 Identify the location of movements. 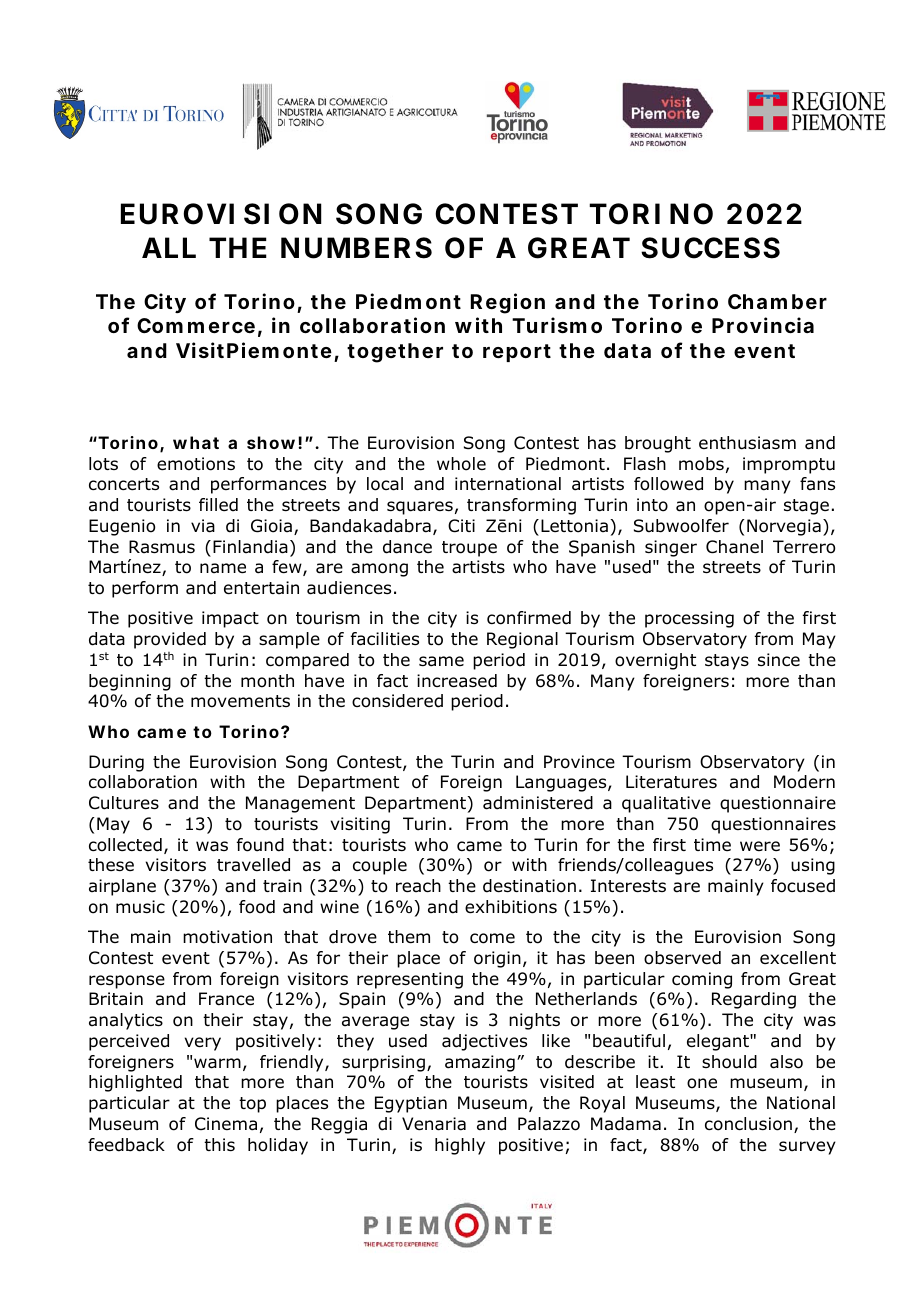
(240, 701).
